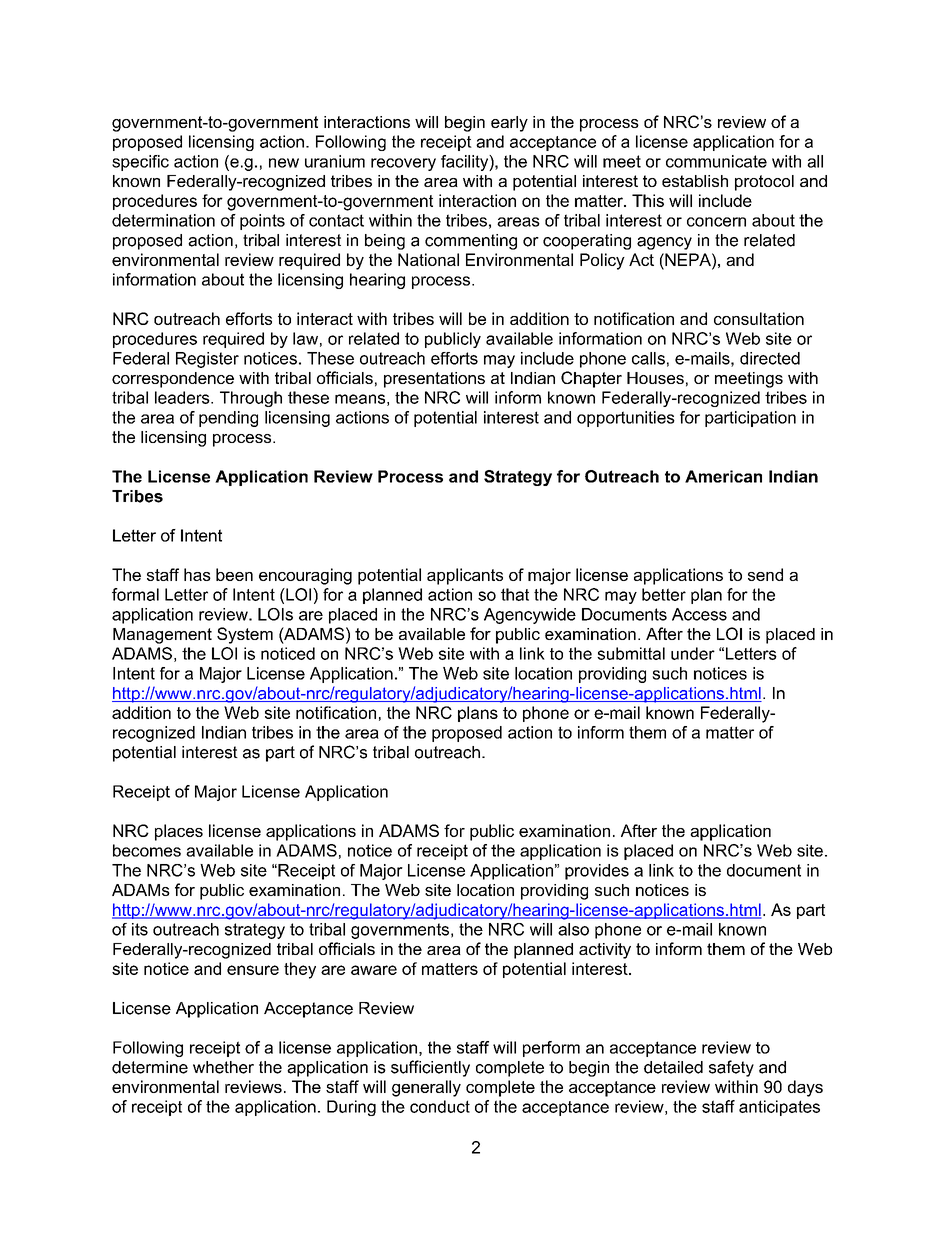 This screenshot has height=1233, width=952. I want to click on Access, so click(699, 614).
